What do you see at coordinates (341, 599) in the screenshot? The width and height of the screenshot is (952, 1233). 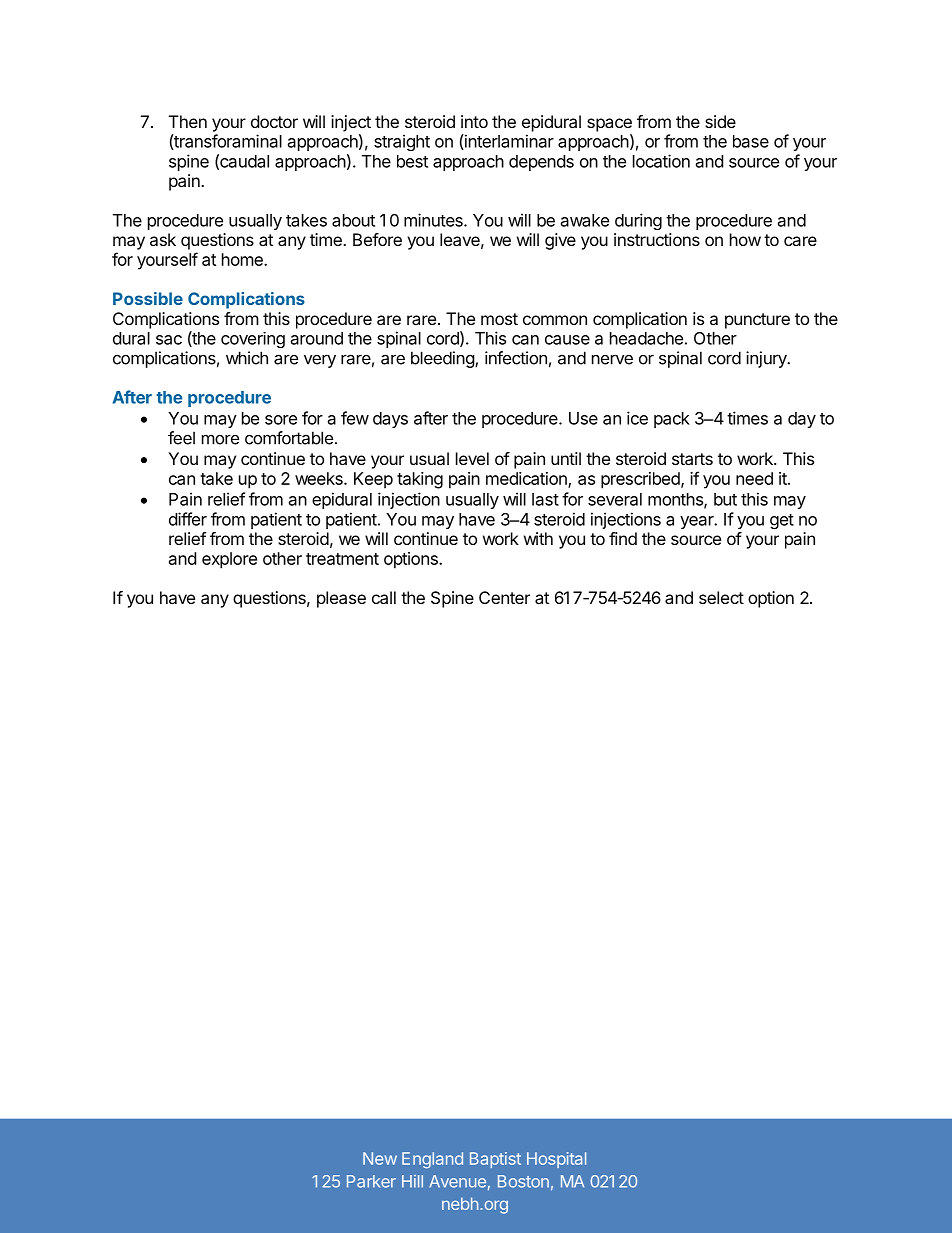 I see `please` at bounding box center [341, 599].
